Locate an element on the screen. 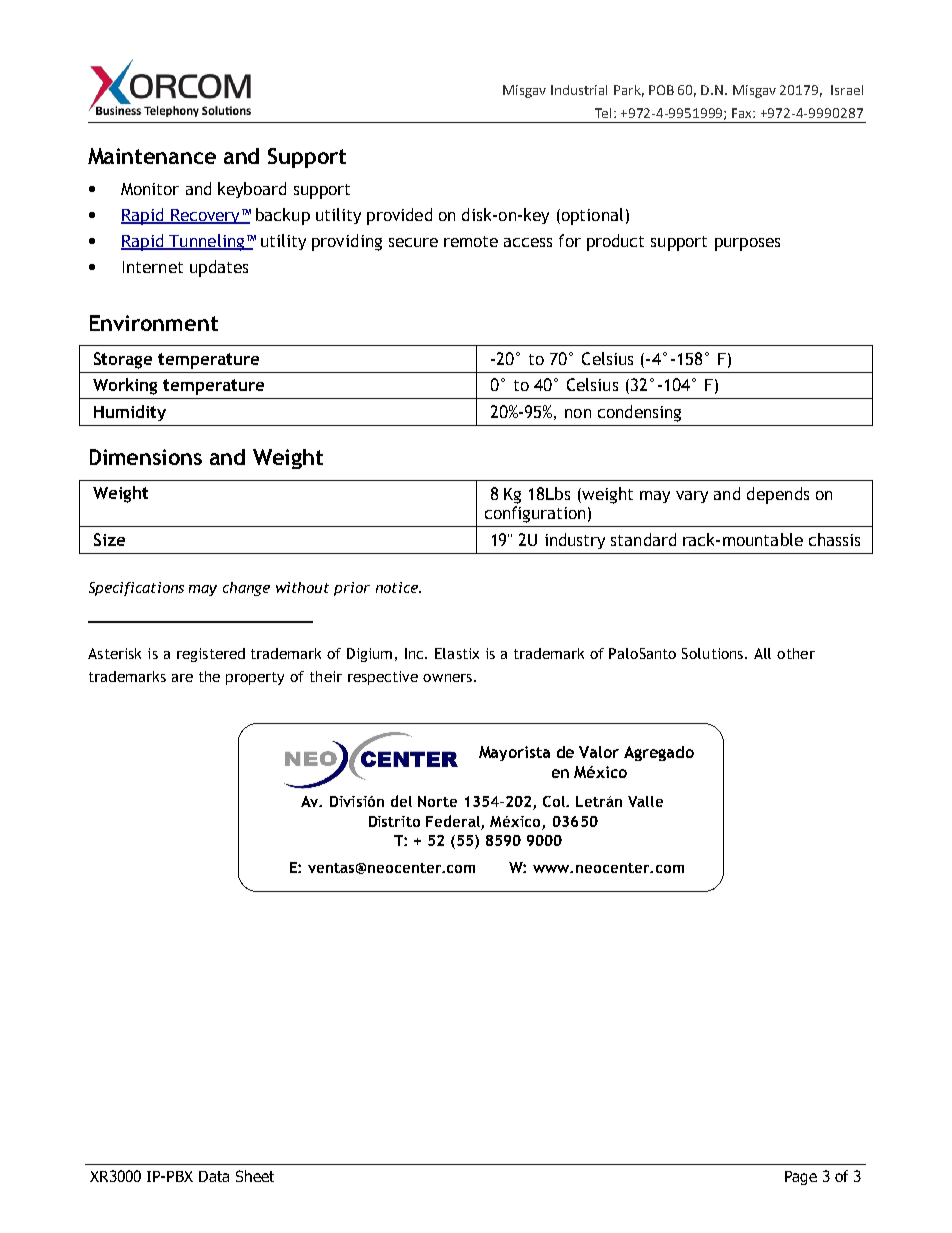 Image resolution: width=952 pixels, height=1233 pixels. Industrial is located at coordinates (579, 90).
